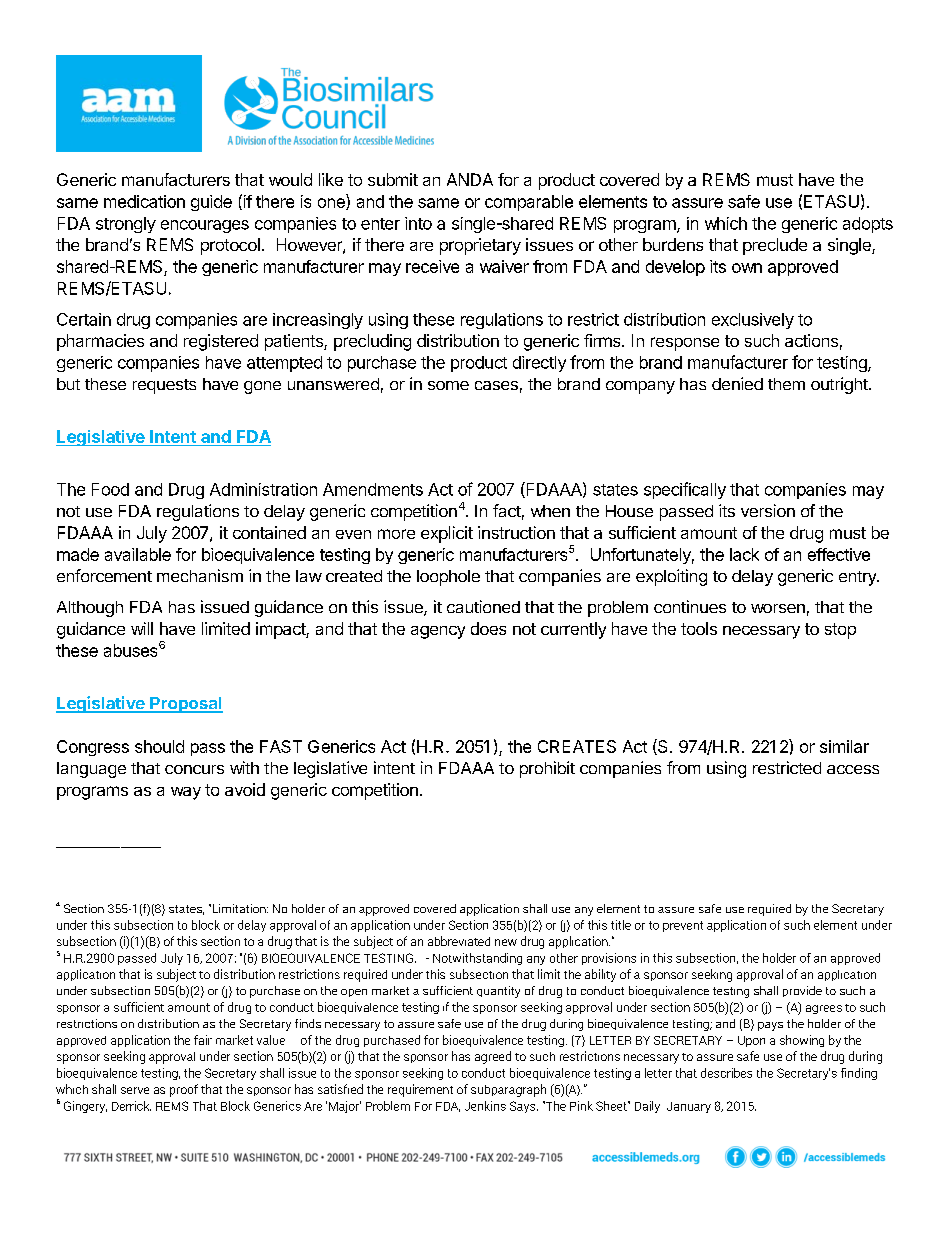 The height and width of the page is (1233, 952). I want to click on explicit, so click(447, 534).
